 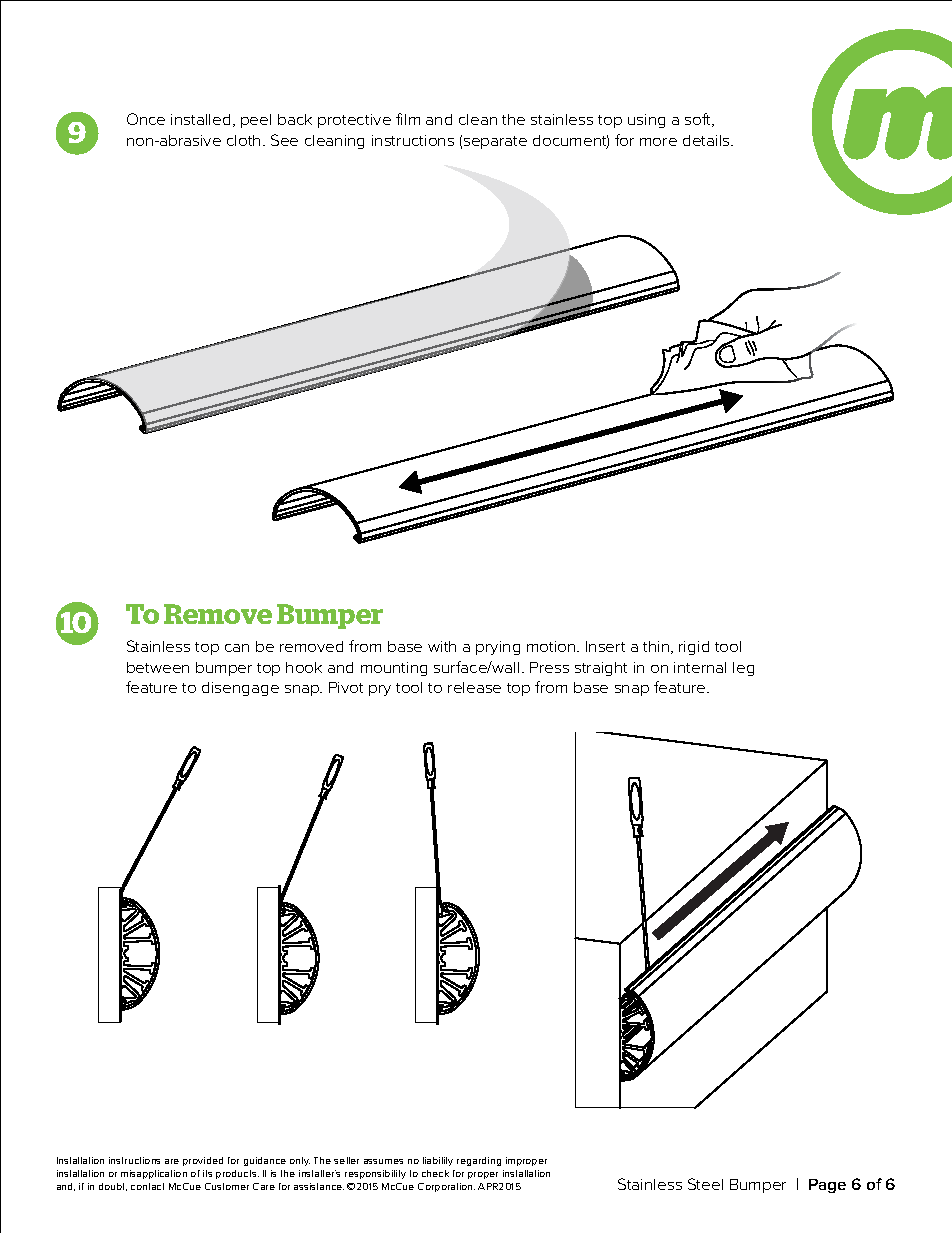 I want to click on details, so click(x=707, y=140).
